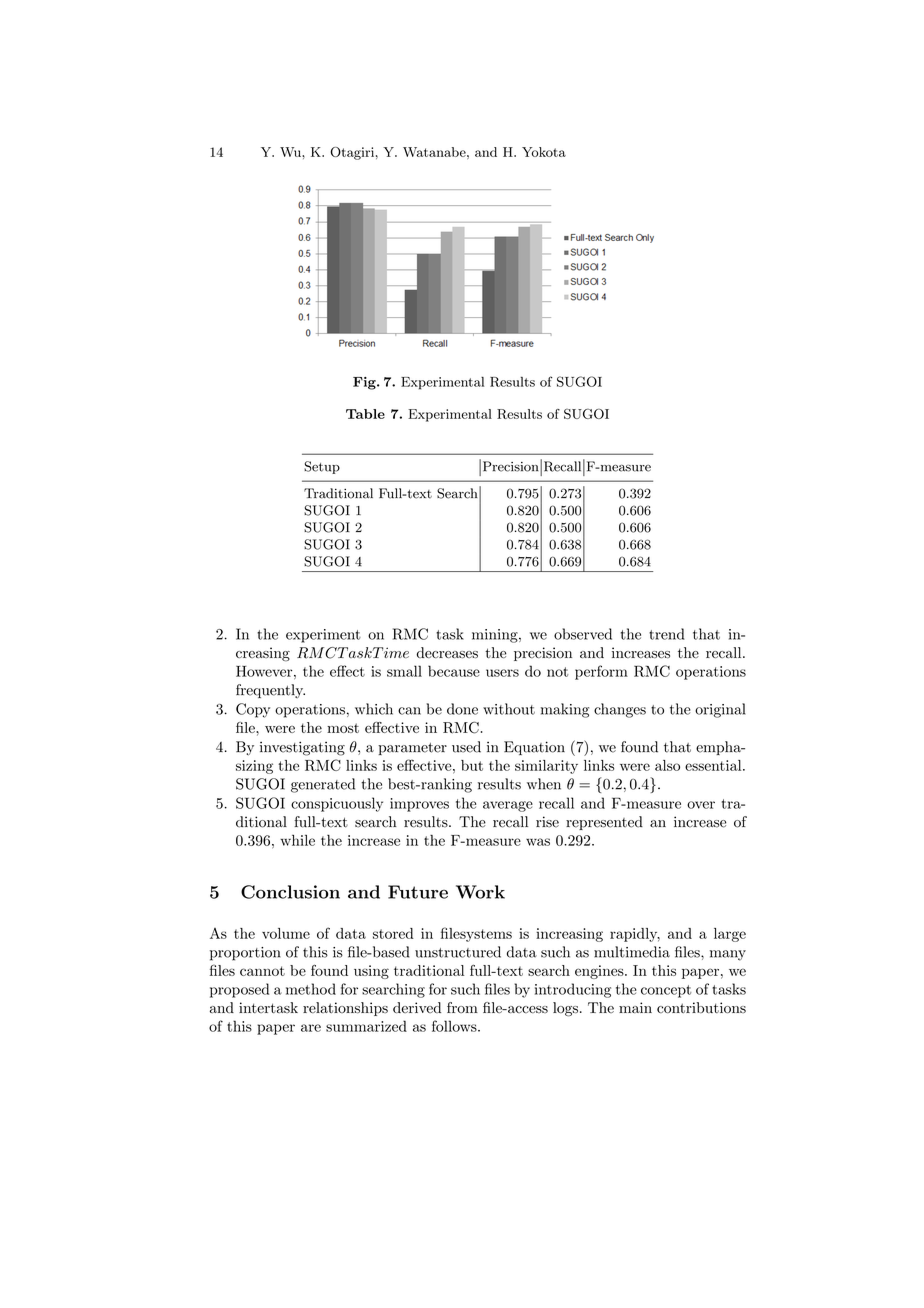 Image resolution: width=924 pixels, height=1308 pixels. Describe the element at coordinates (322, 467) in the screenshot. I see `Setup` at that location.
